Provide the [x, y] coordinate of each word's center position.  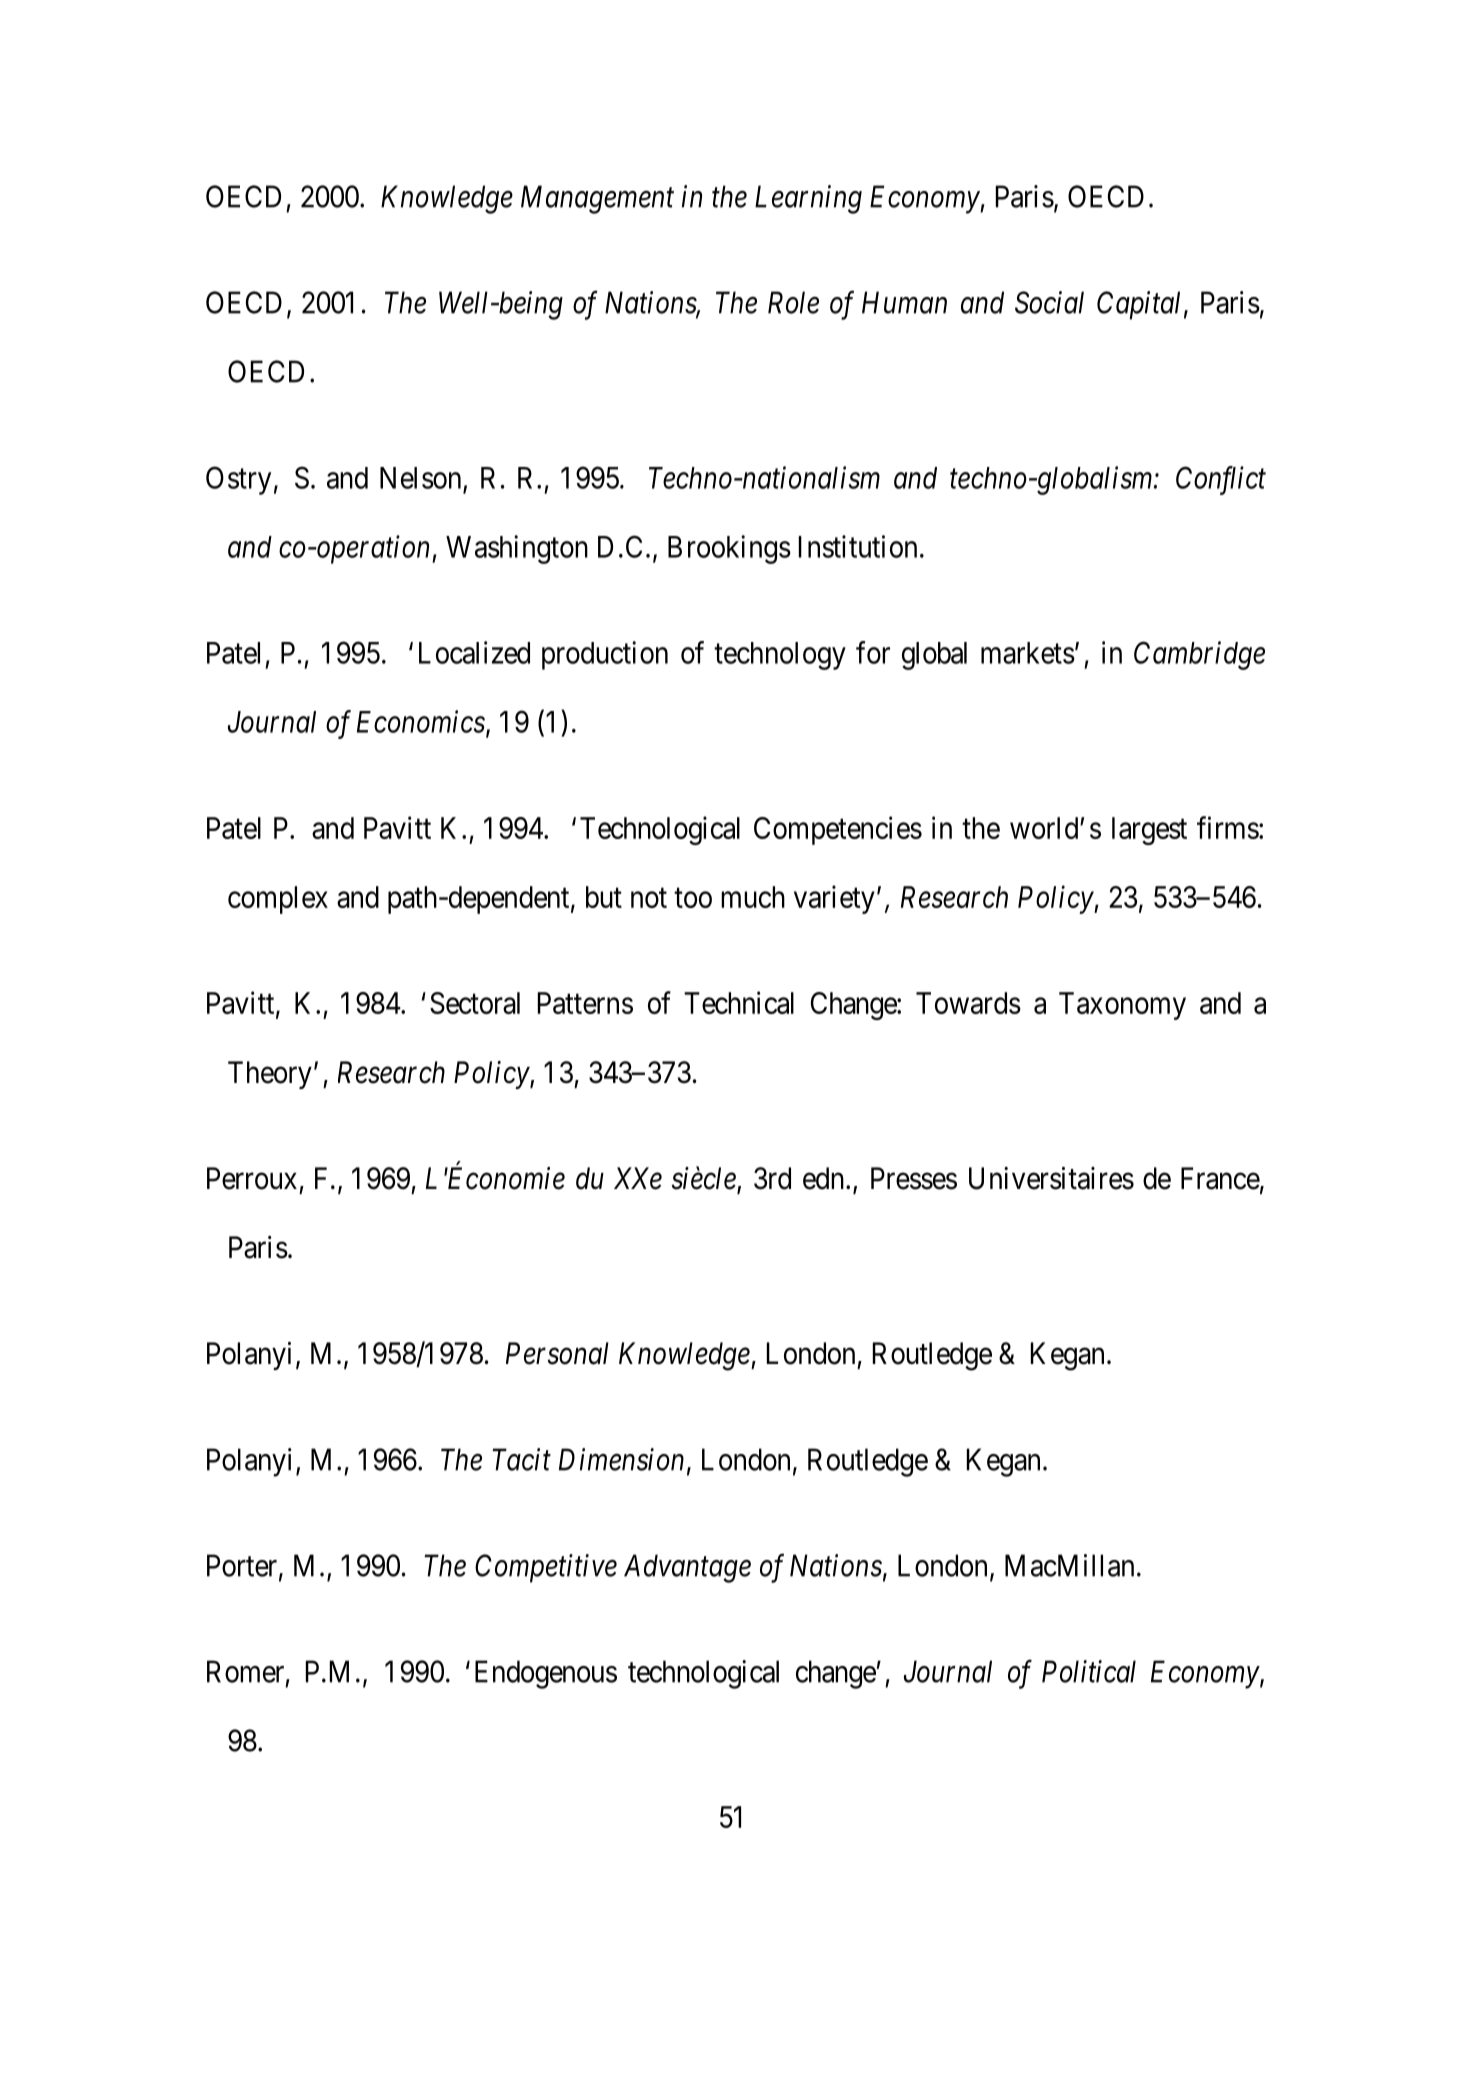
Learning [808, 199]
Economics [421, 722]
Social [1049, 302]
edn [823, 1178]
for [873, 652]
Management [597, 199]
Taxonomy [1122, 1006]
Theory [270, 1075]
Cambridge [1199, 655]
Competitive [546, 1568]
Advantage [687, 1568]
